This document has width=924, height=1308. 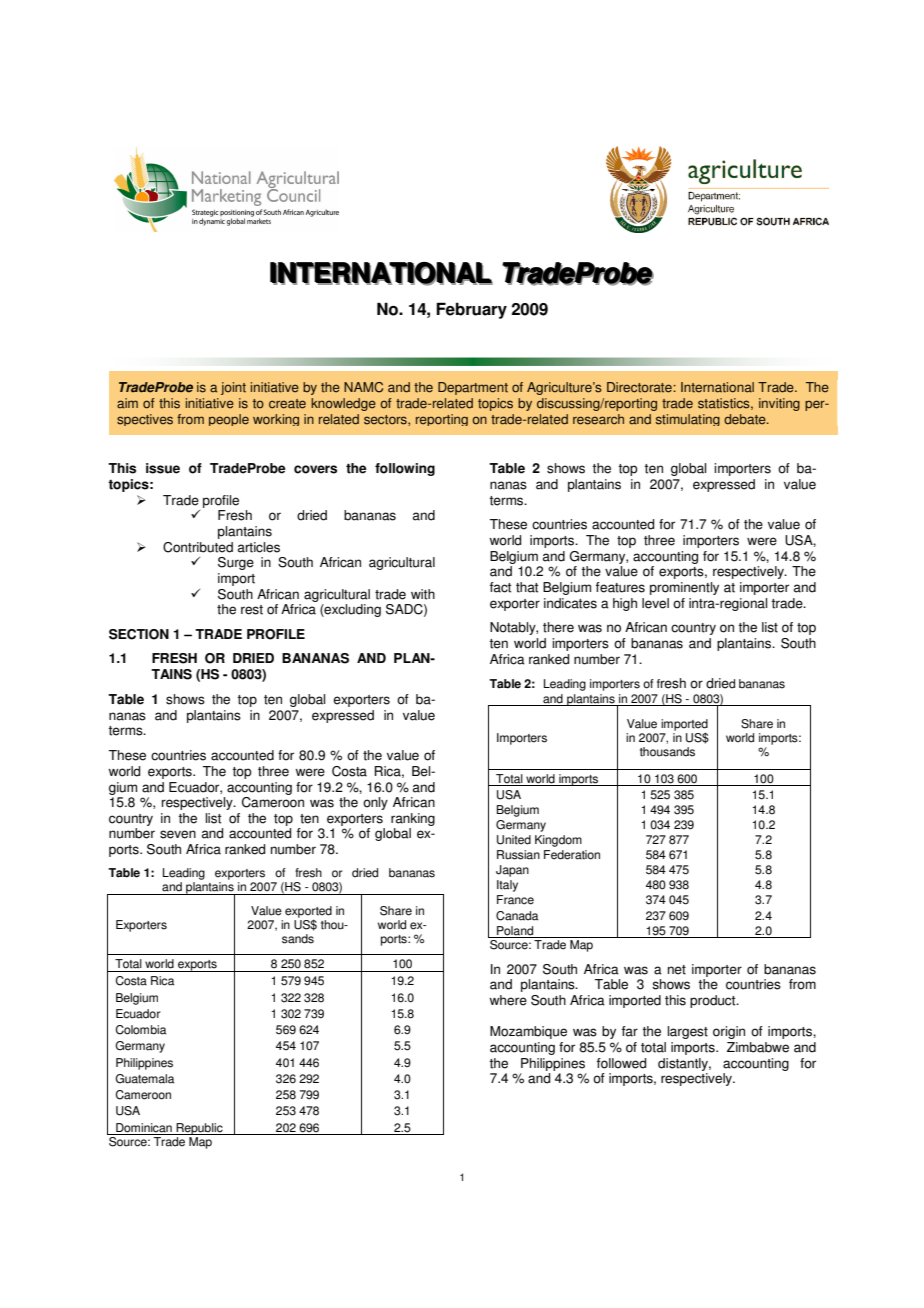 I want to click on level, so click(x=655, y=603).
